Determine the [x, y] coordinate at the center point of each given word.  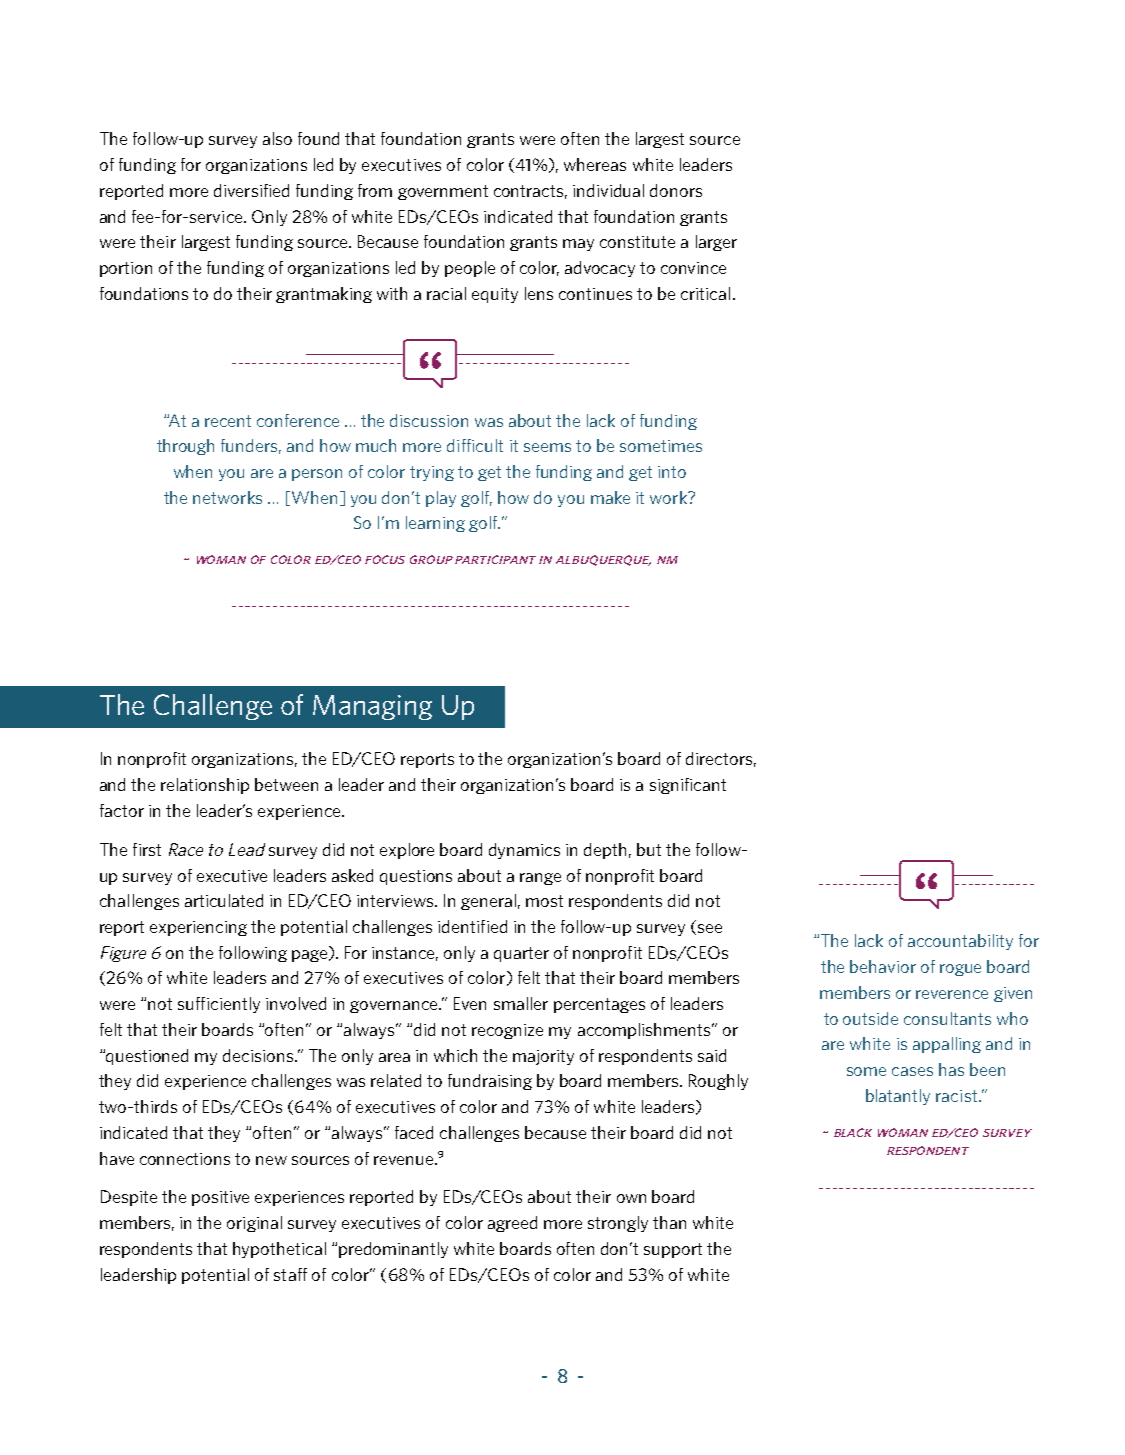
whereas [595, 164]
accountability [960, 942]
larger [716, 243]
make [610, 497]
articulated [224, 900]
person [317, 475]
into [672, 472]
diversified [251, 190]
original [254, 1224]
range [540, 879]
